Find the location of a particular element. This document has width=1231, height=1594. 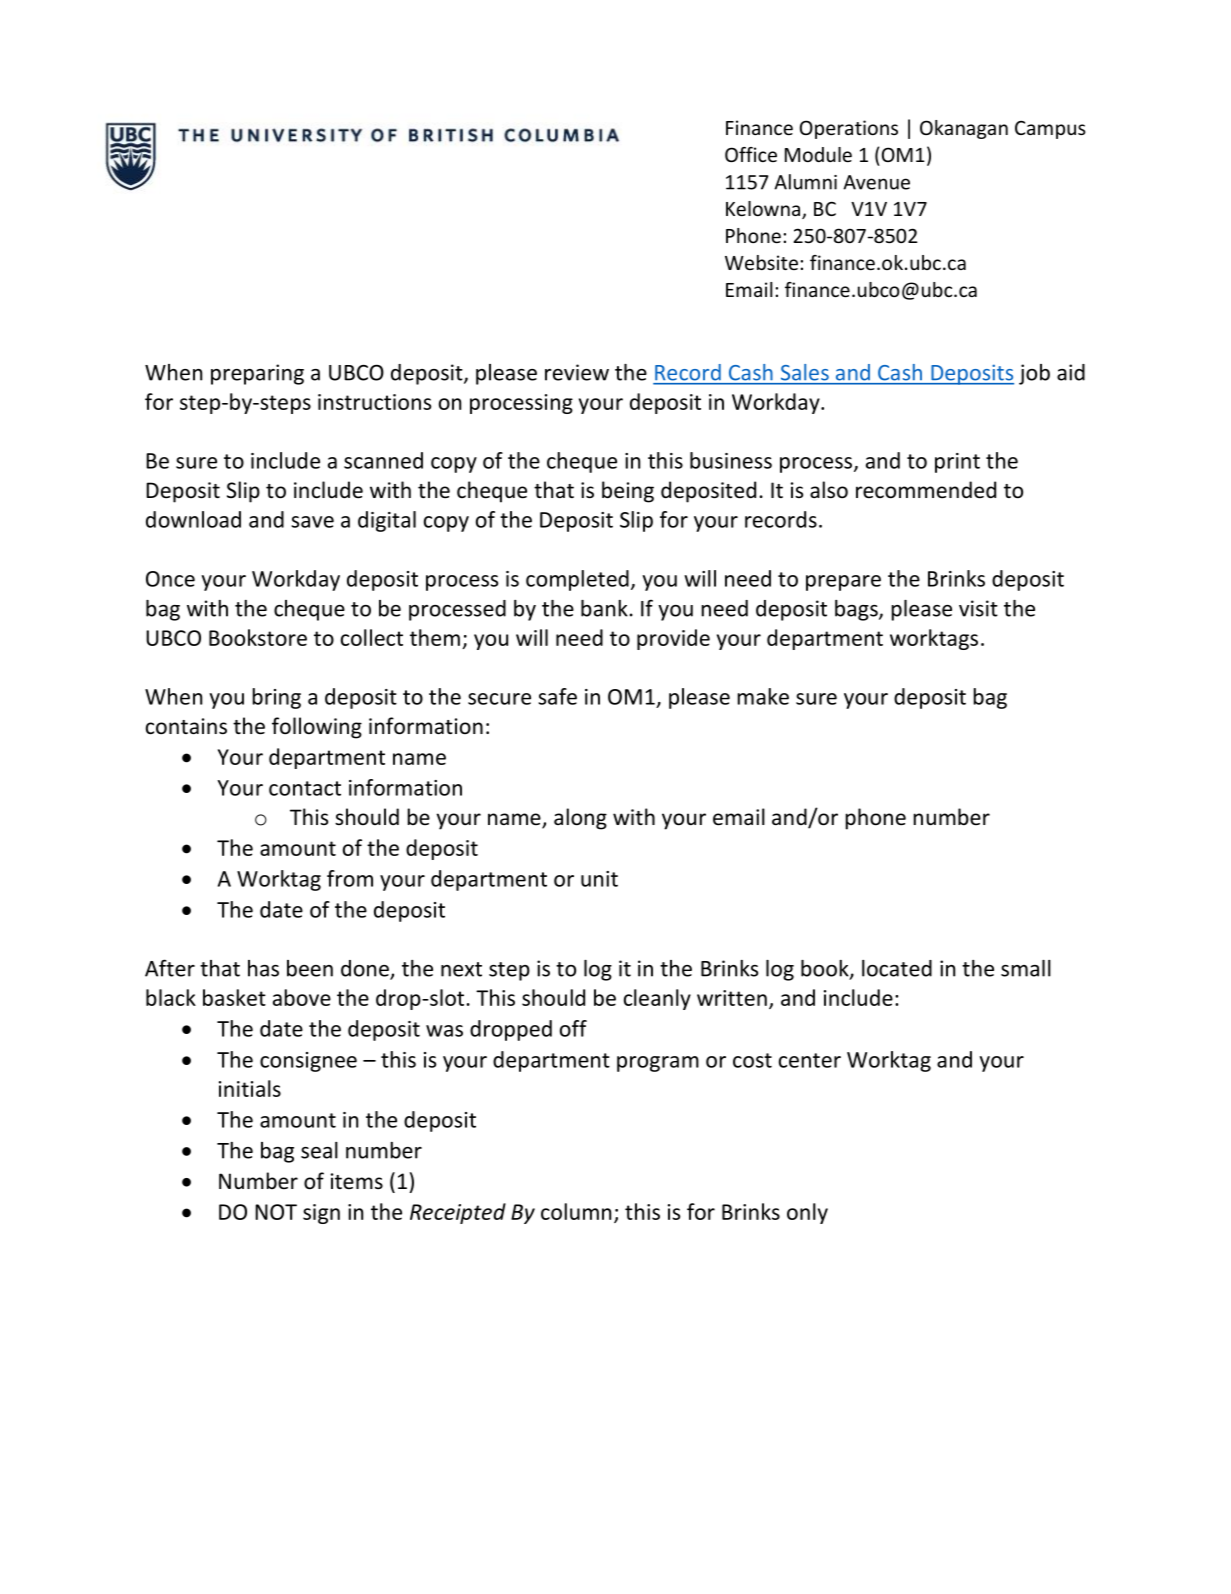

instructions is located at coordinates (374, 402).
